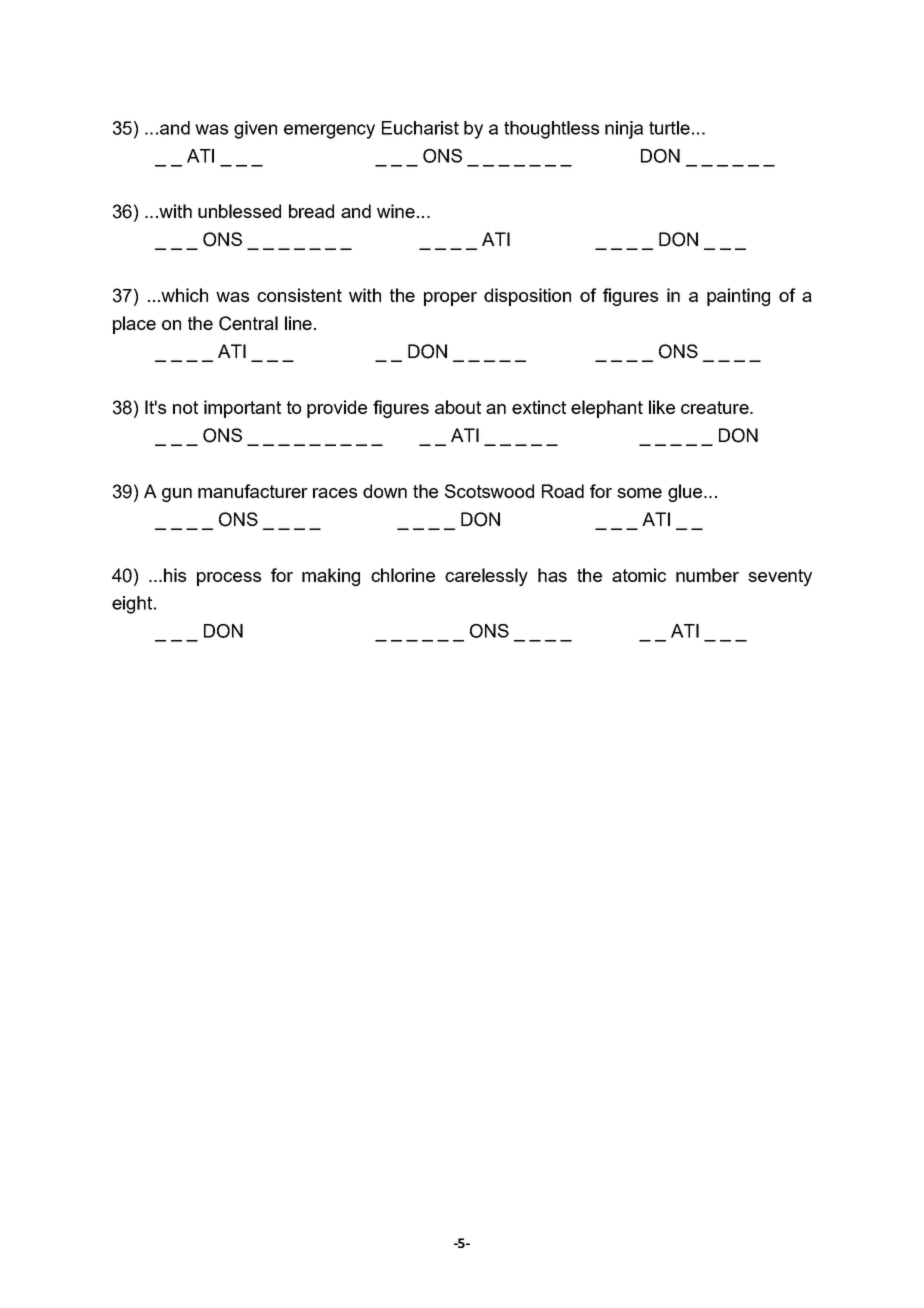  I want to click on process, so click(229, 579).
